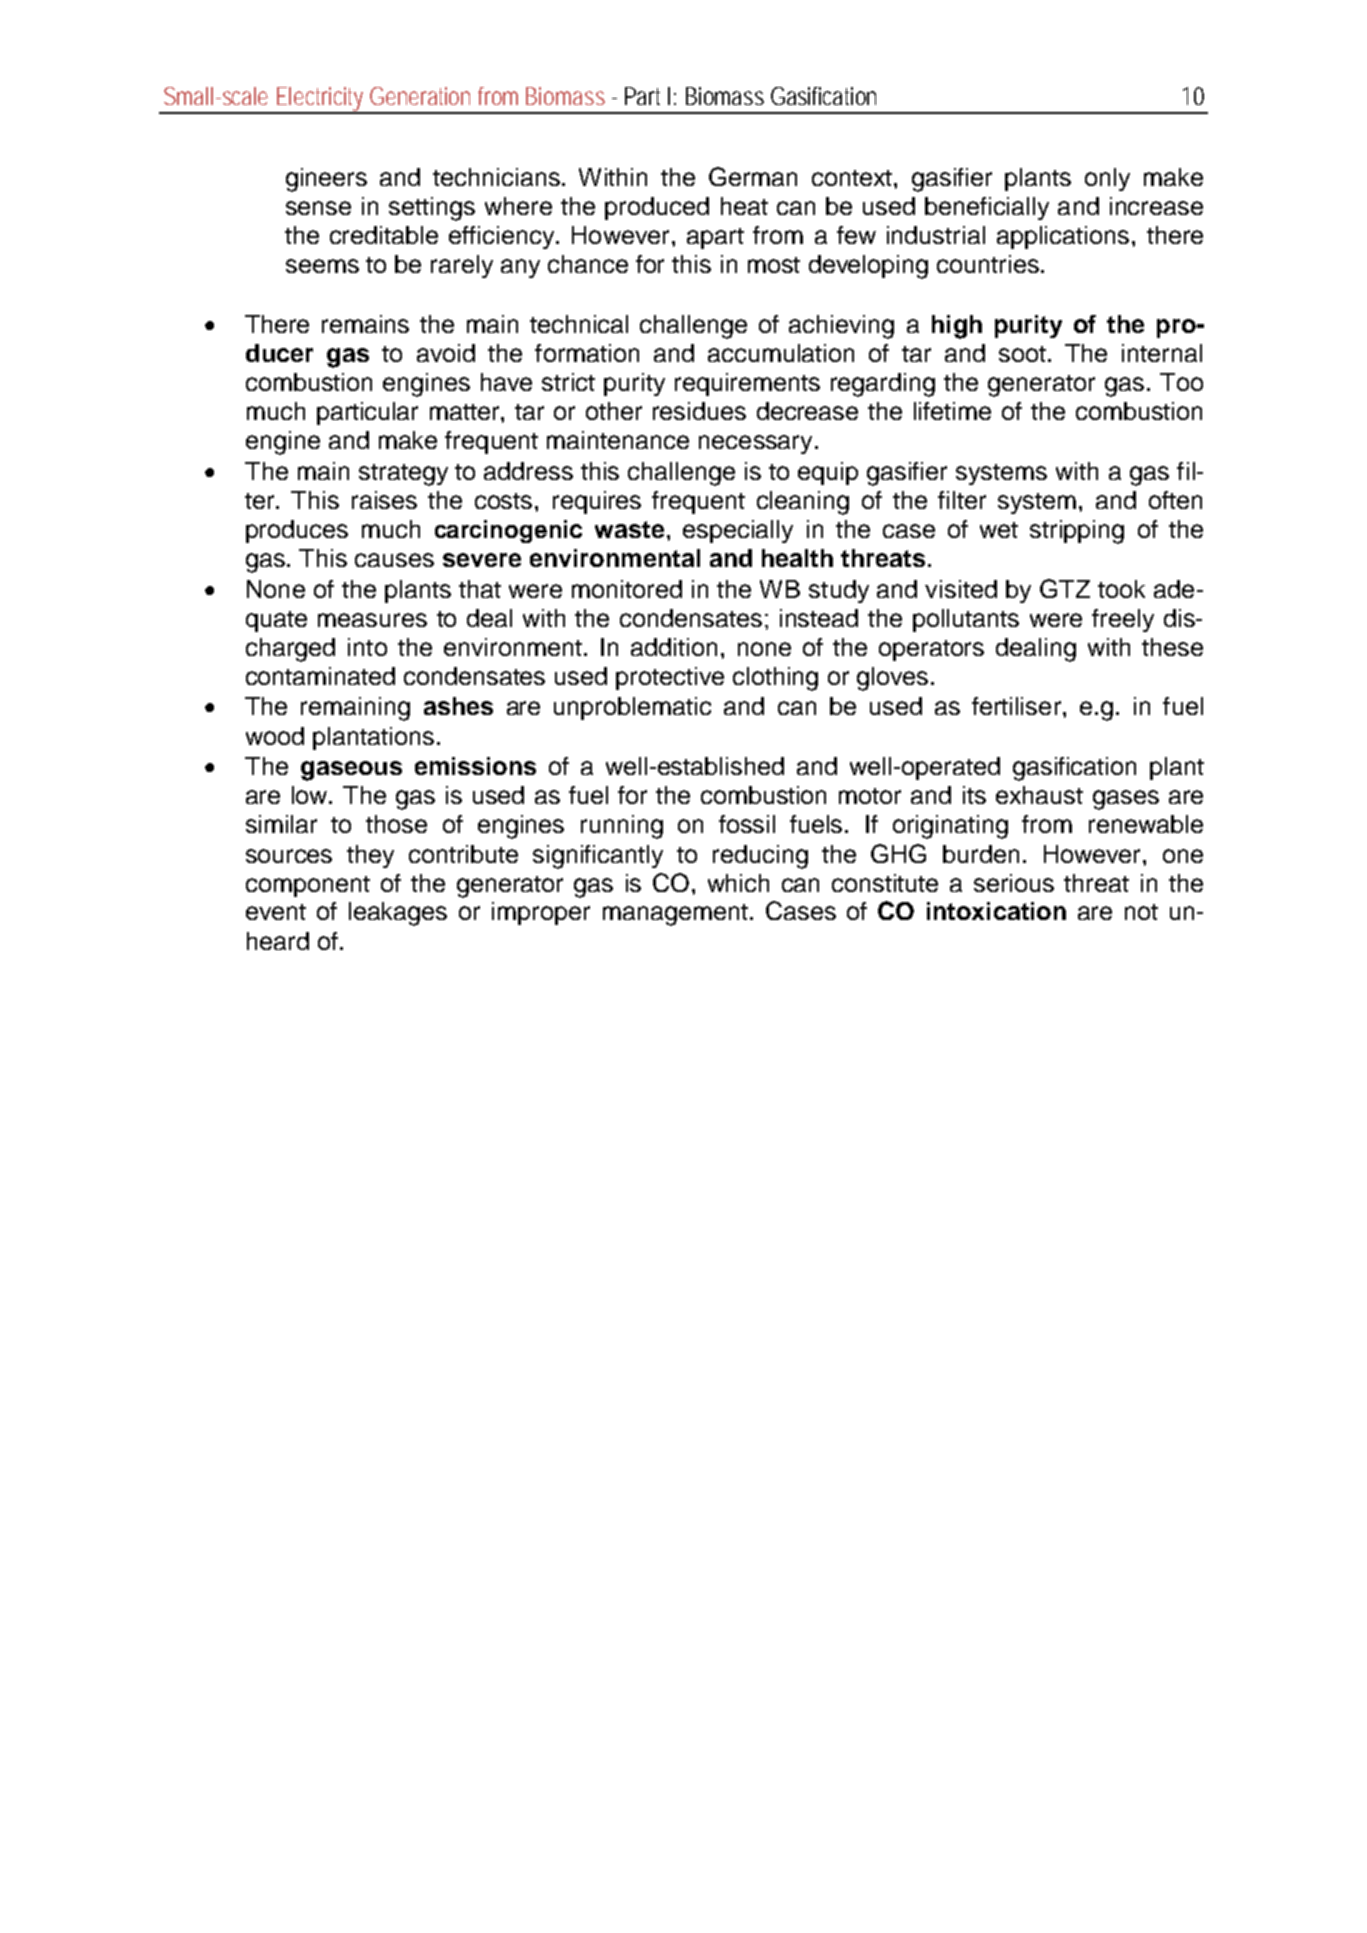  Describe the element at coordinates (738, 531) in the image. I see `especially` at that location.
